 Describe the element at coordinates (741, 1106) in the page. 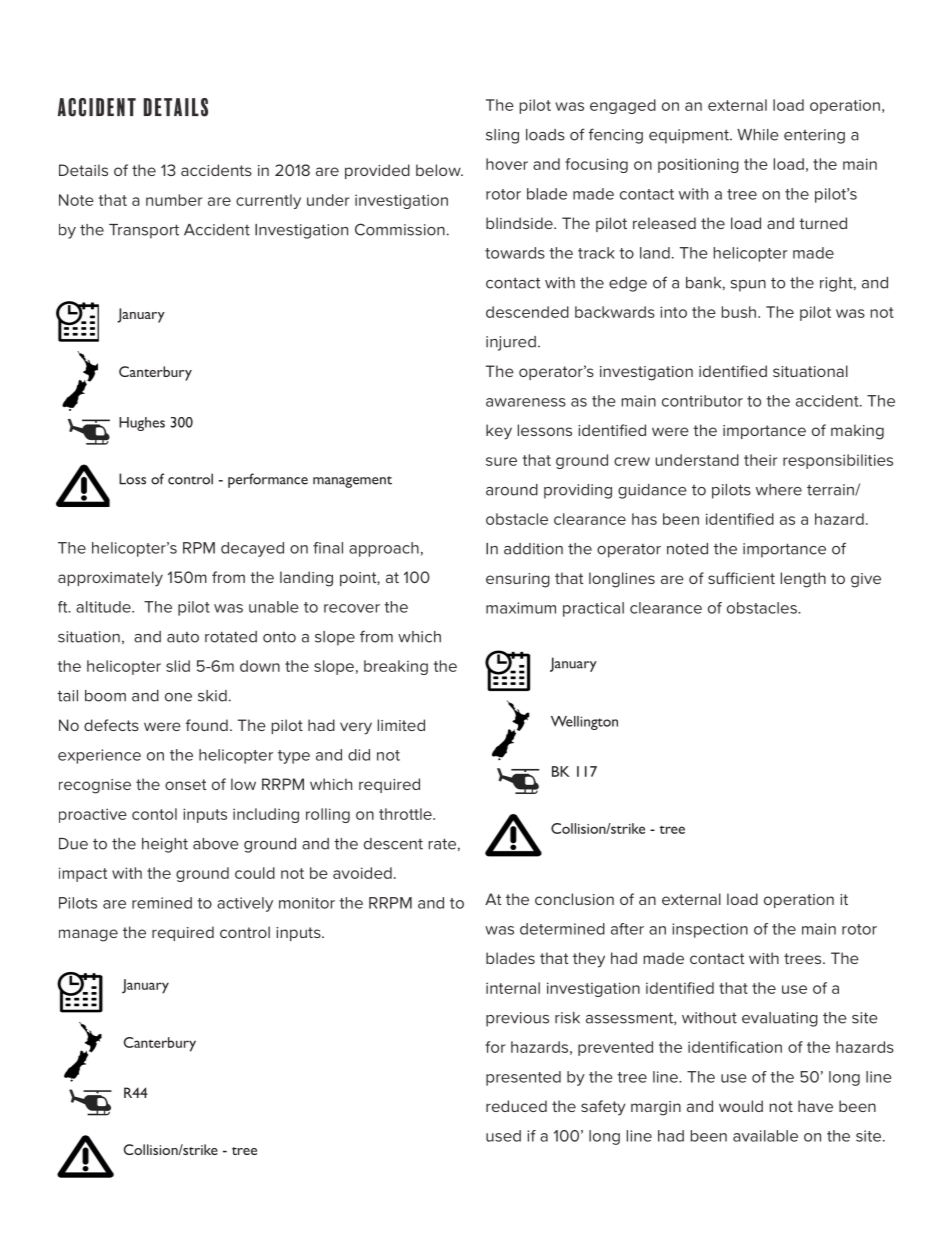

I see `would` at that location.
